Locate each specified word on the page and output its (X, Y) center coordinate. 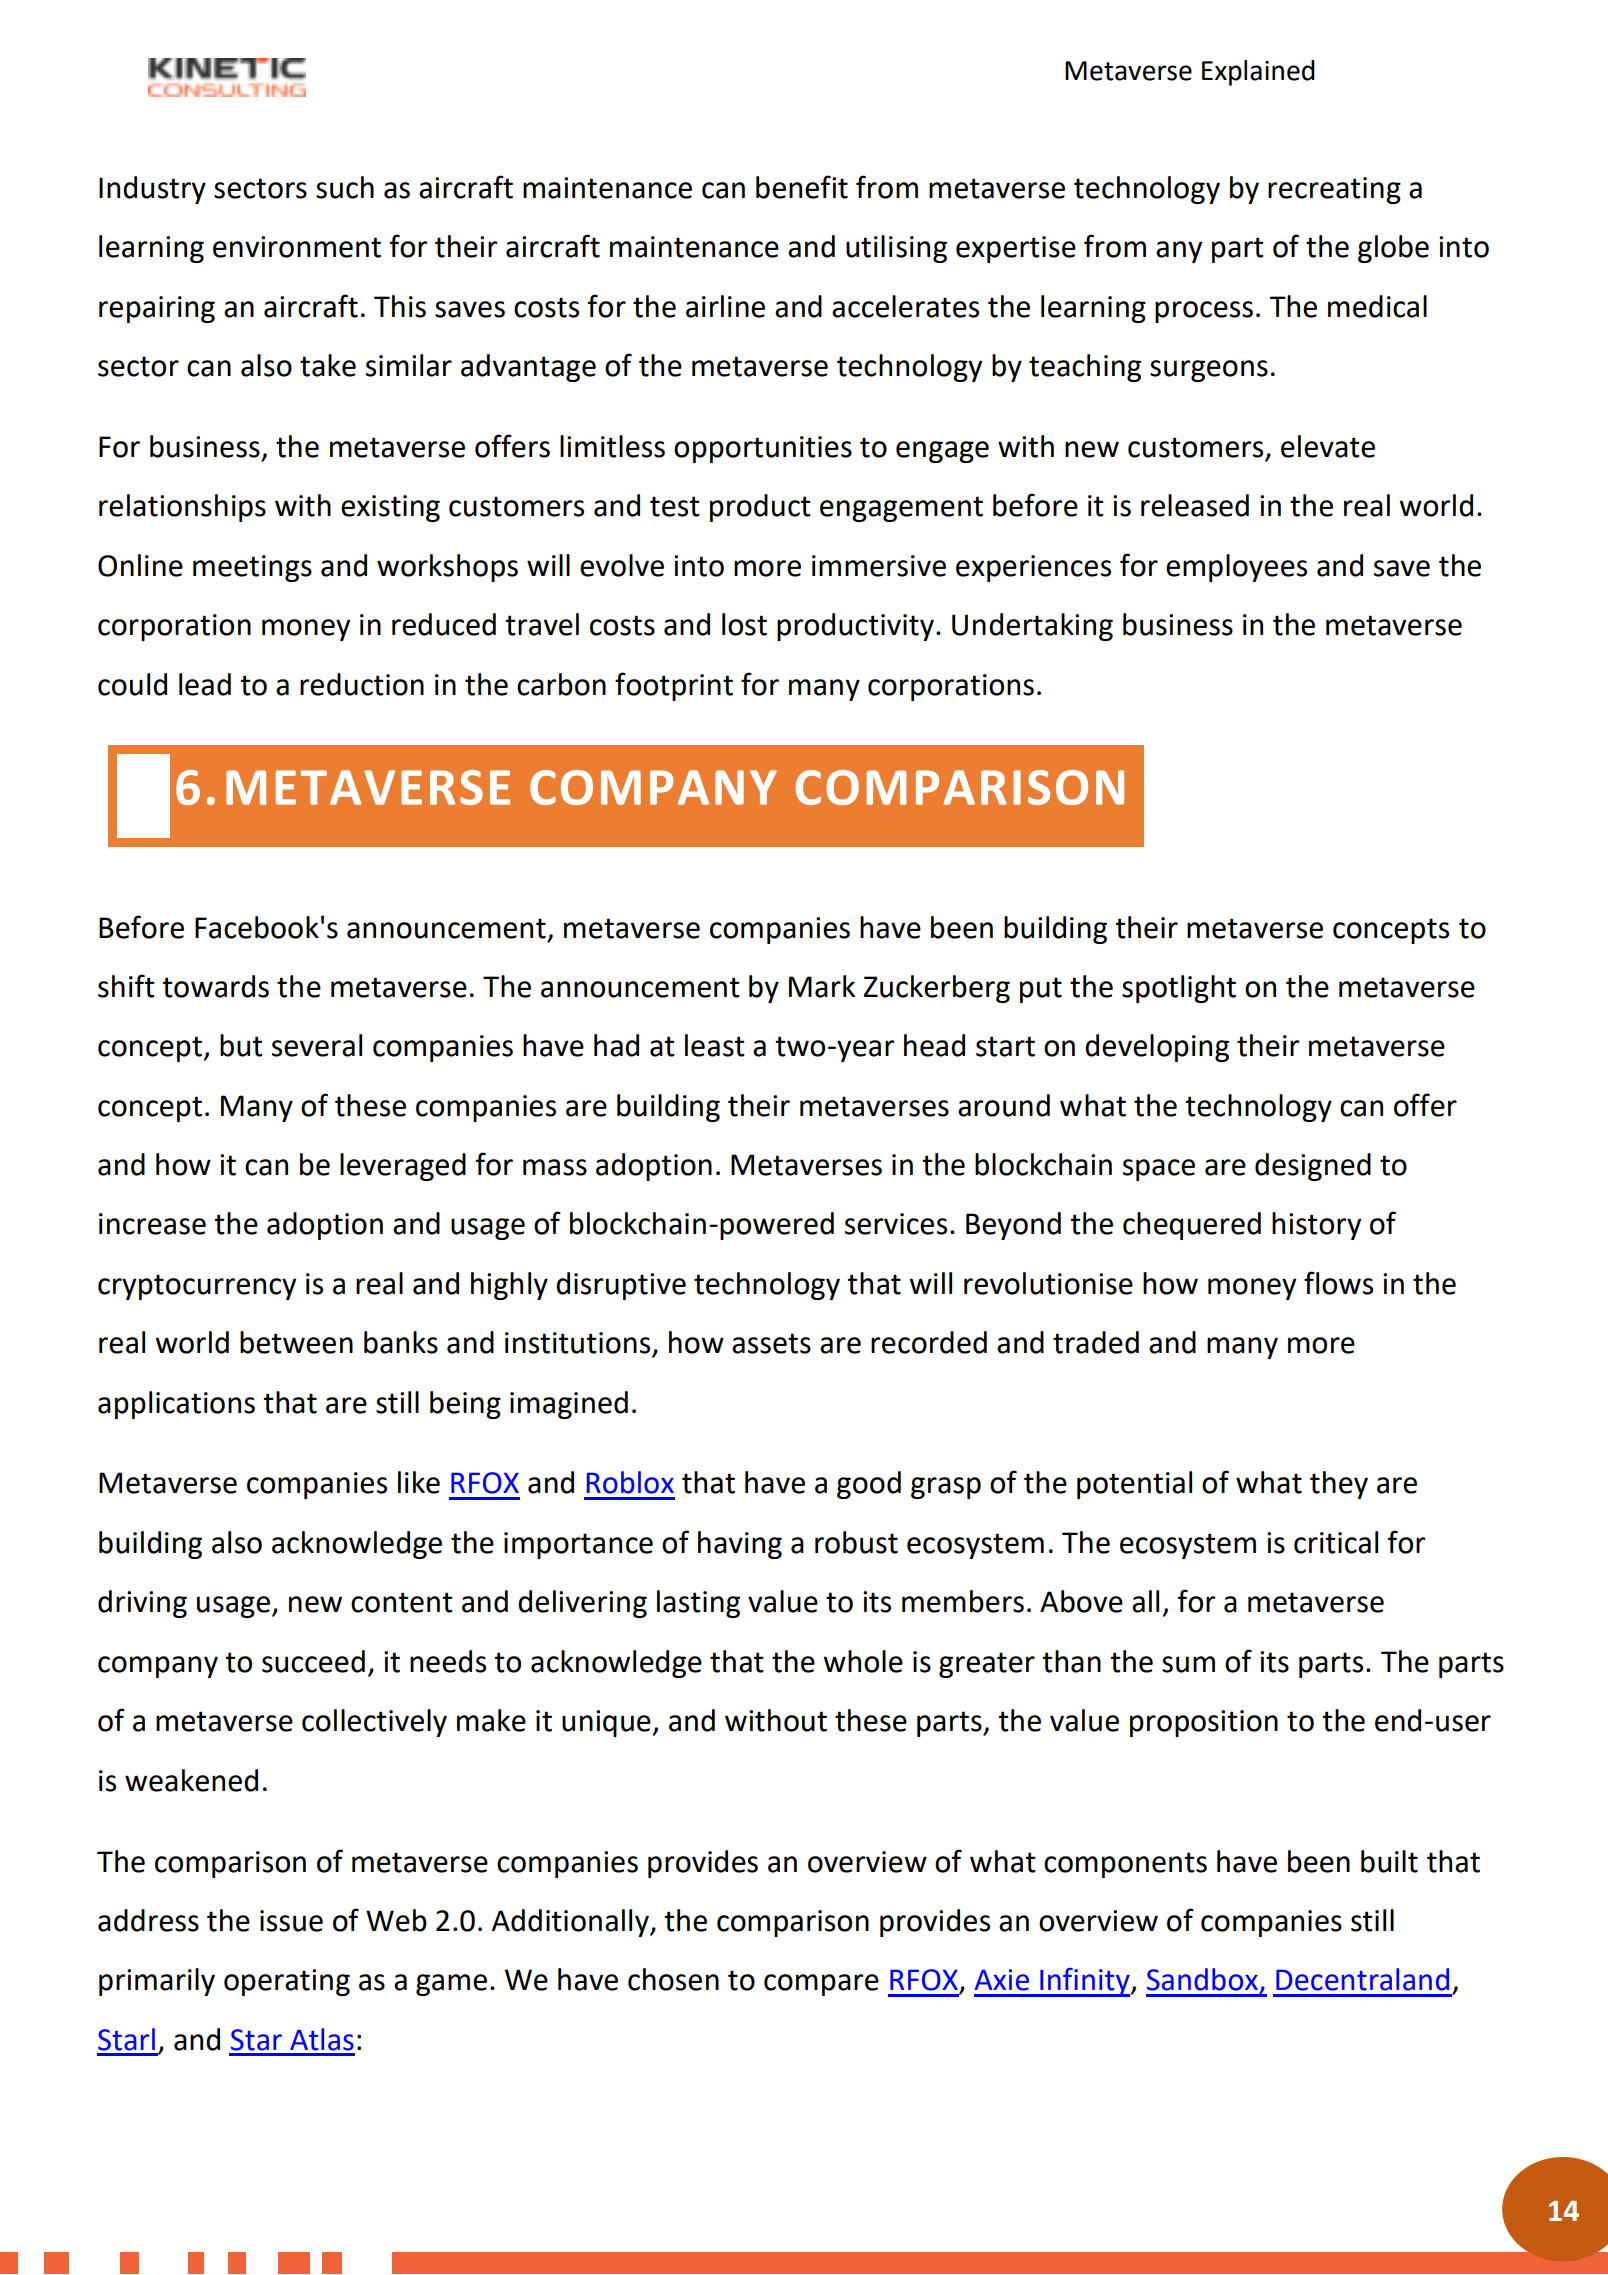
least (715, 1045)
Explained (1258, 73)
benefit (802, 187)
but (241, 1045)
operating (287, 1982)
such (345, 187)
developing (1157, 1048)
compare (821, 1985)
